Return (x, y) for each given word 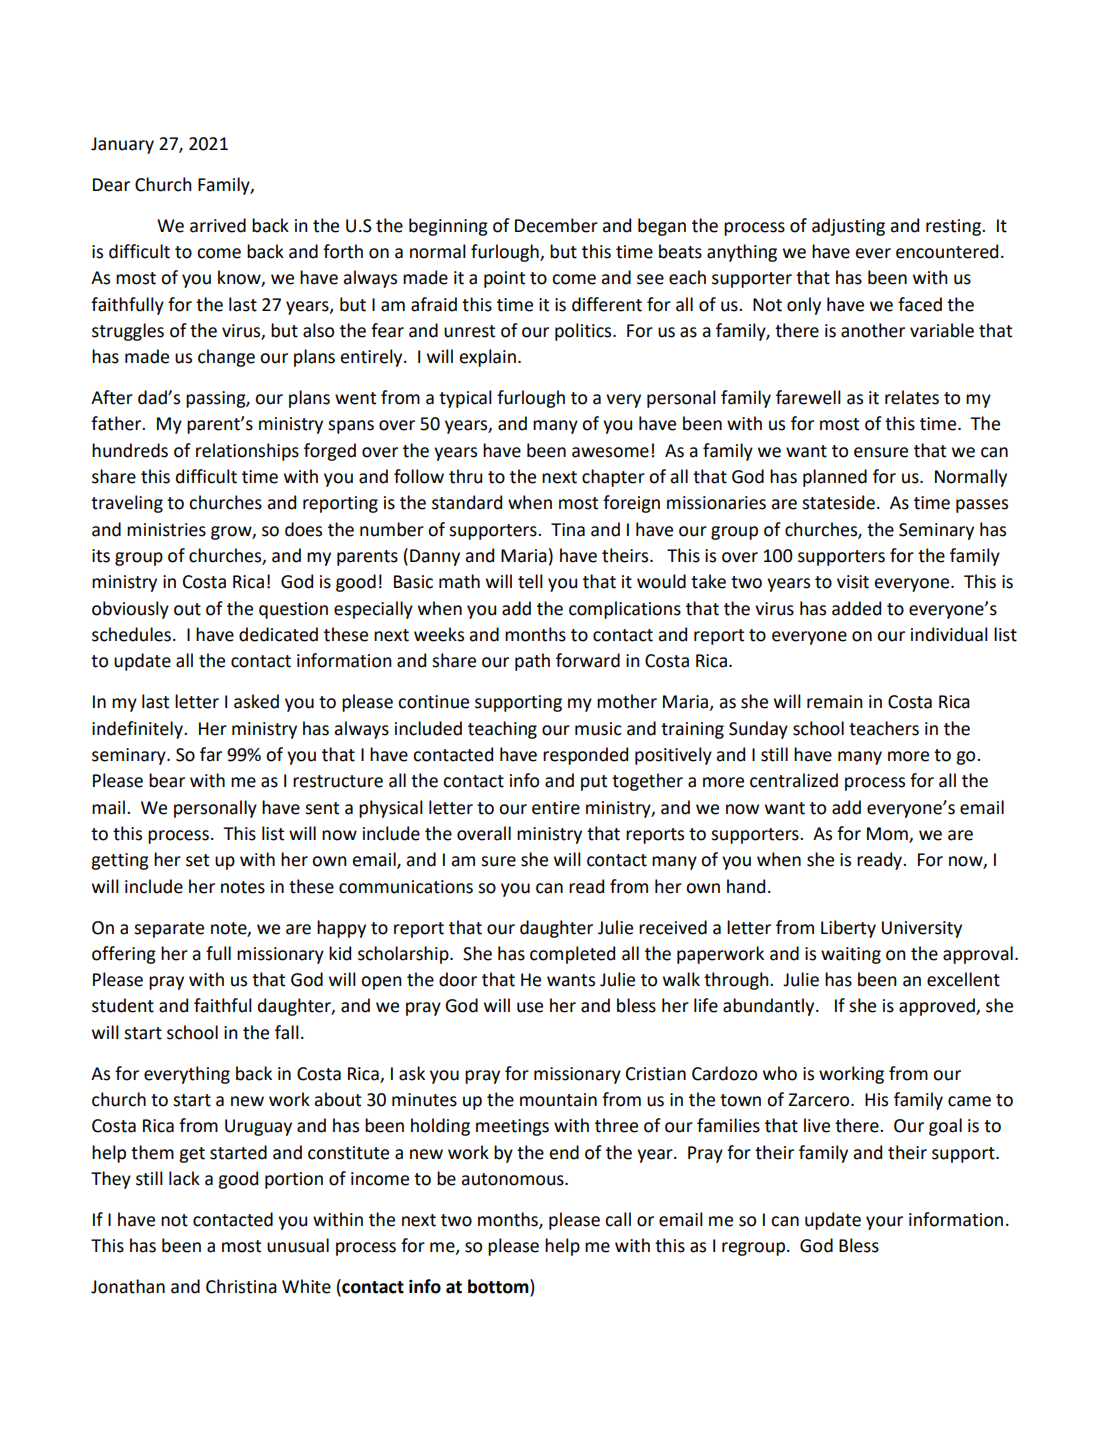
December (556, 225)
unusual (298, 1245)
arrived (218, 225)
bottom (499, 1287)
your (884, 1223)
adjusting (848, 227)
